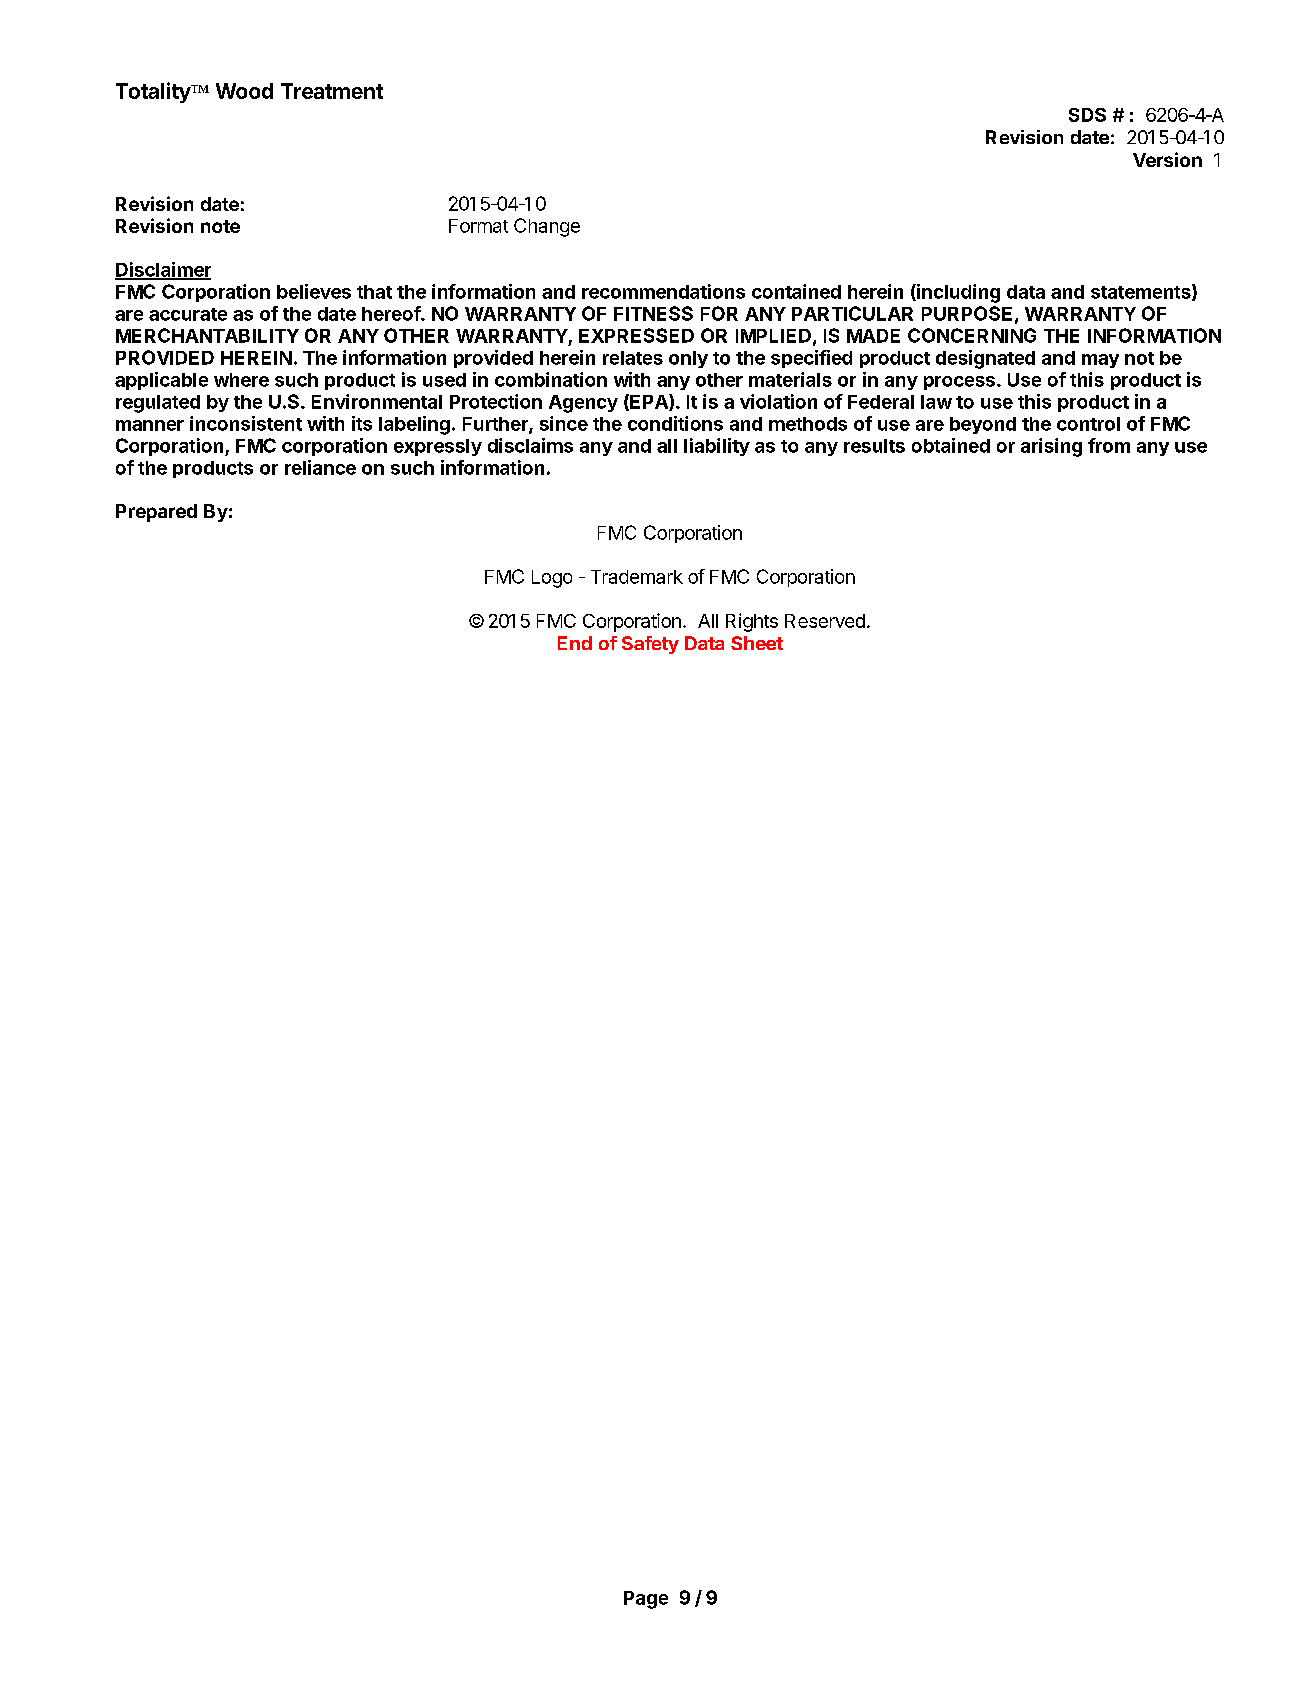 This image has height=1685, width=1302. Describe the element at coordinates (646, 1600) in the image. I see `Page` at that location.
